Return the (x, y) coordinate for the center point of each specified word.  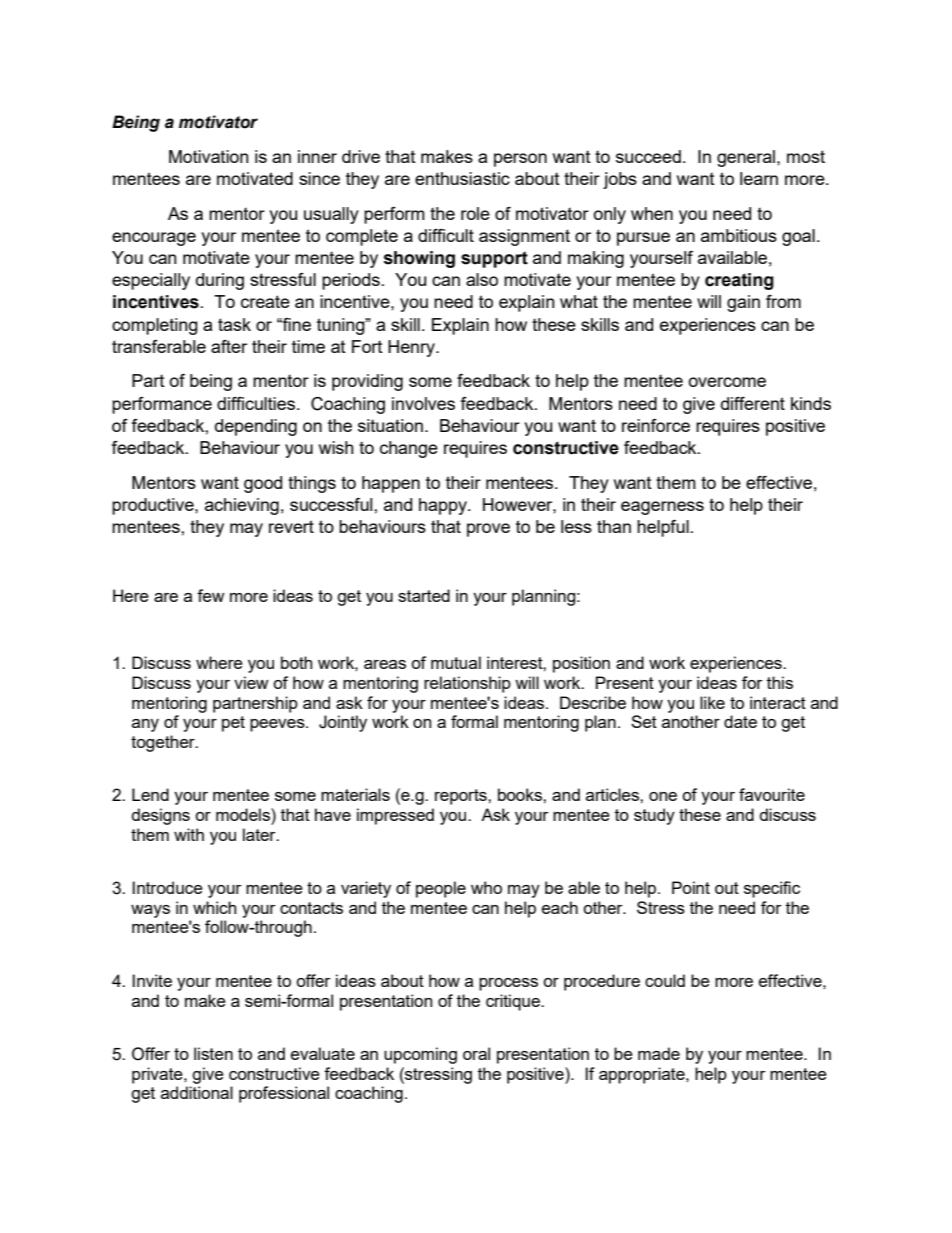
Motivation (209, 156)
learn (759, 178)
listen (213, 1053)
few (211, 595)
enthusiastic (462, 178)
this (780, 682)
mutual (456, 662)
